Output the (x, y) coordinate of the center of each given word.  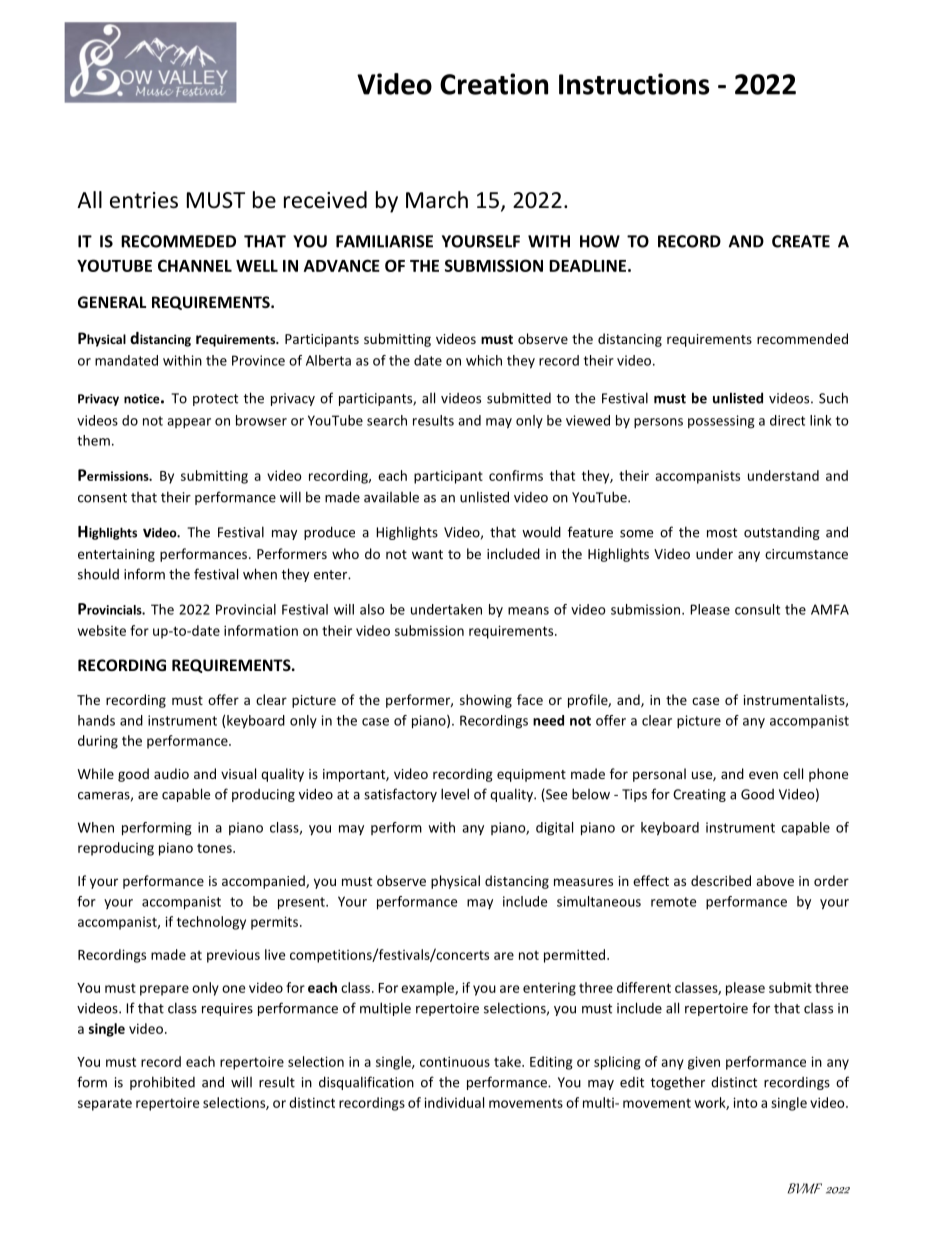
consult (757, 609)
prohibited (162, 1083)
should (98, 574)
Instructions (634, 84)
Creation (494, 84)
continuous (455, 1061)
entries (144, 200)
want (427, 554)
